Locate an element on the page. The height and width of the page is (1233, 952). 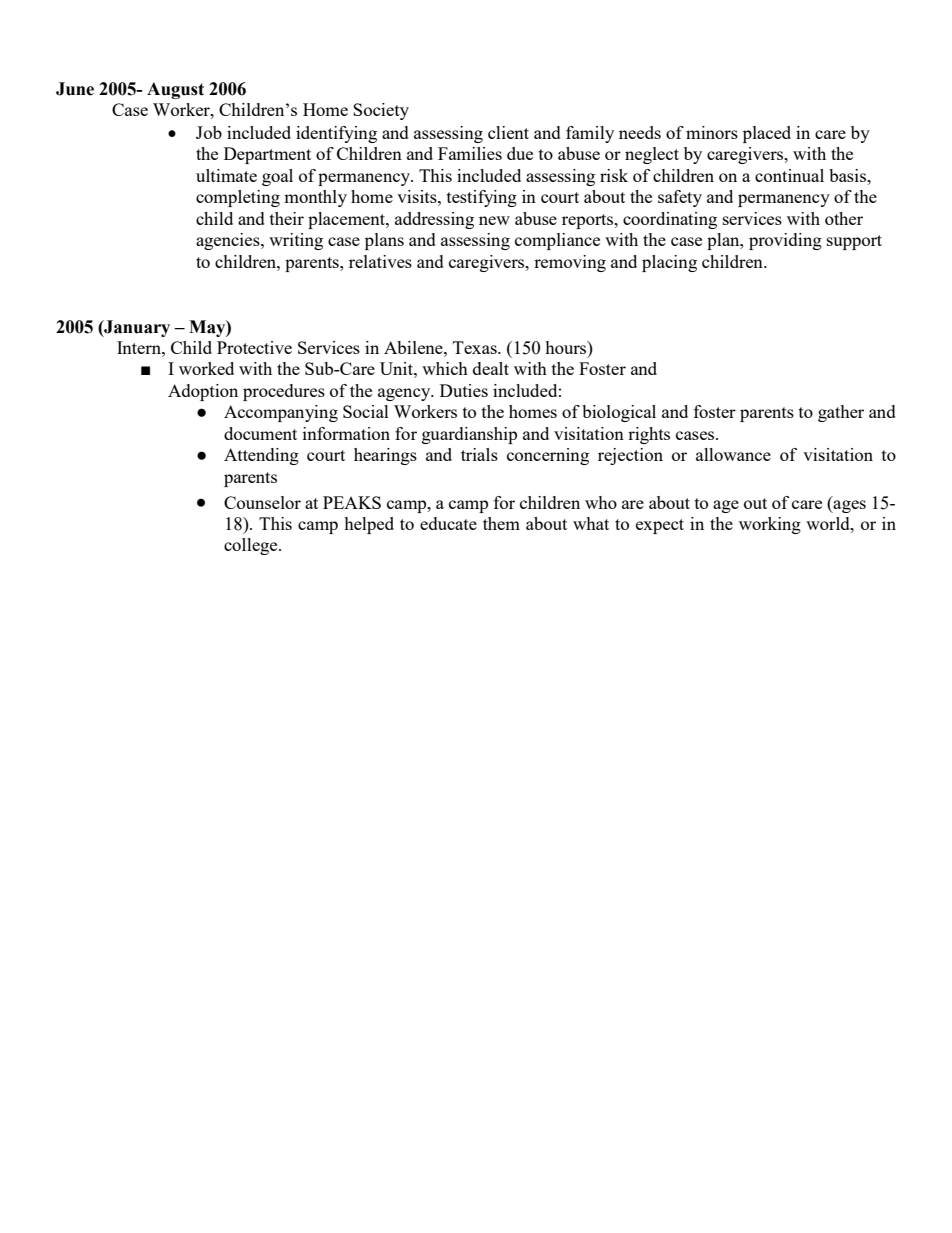
agencies is located at coordinates (229, 241).
